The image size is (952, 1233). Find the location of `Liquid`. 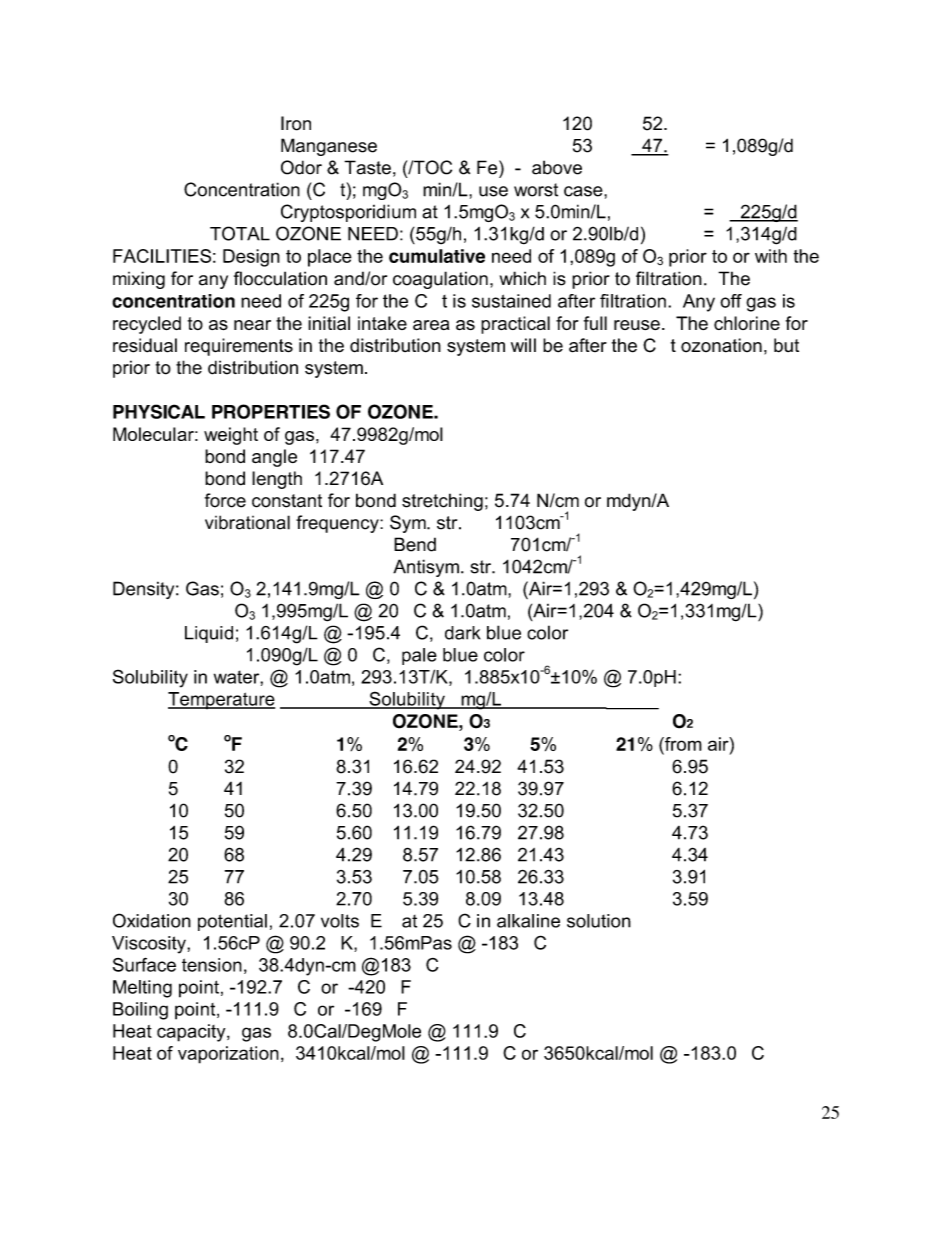

Liquid is located at coordinates (209, 634).
